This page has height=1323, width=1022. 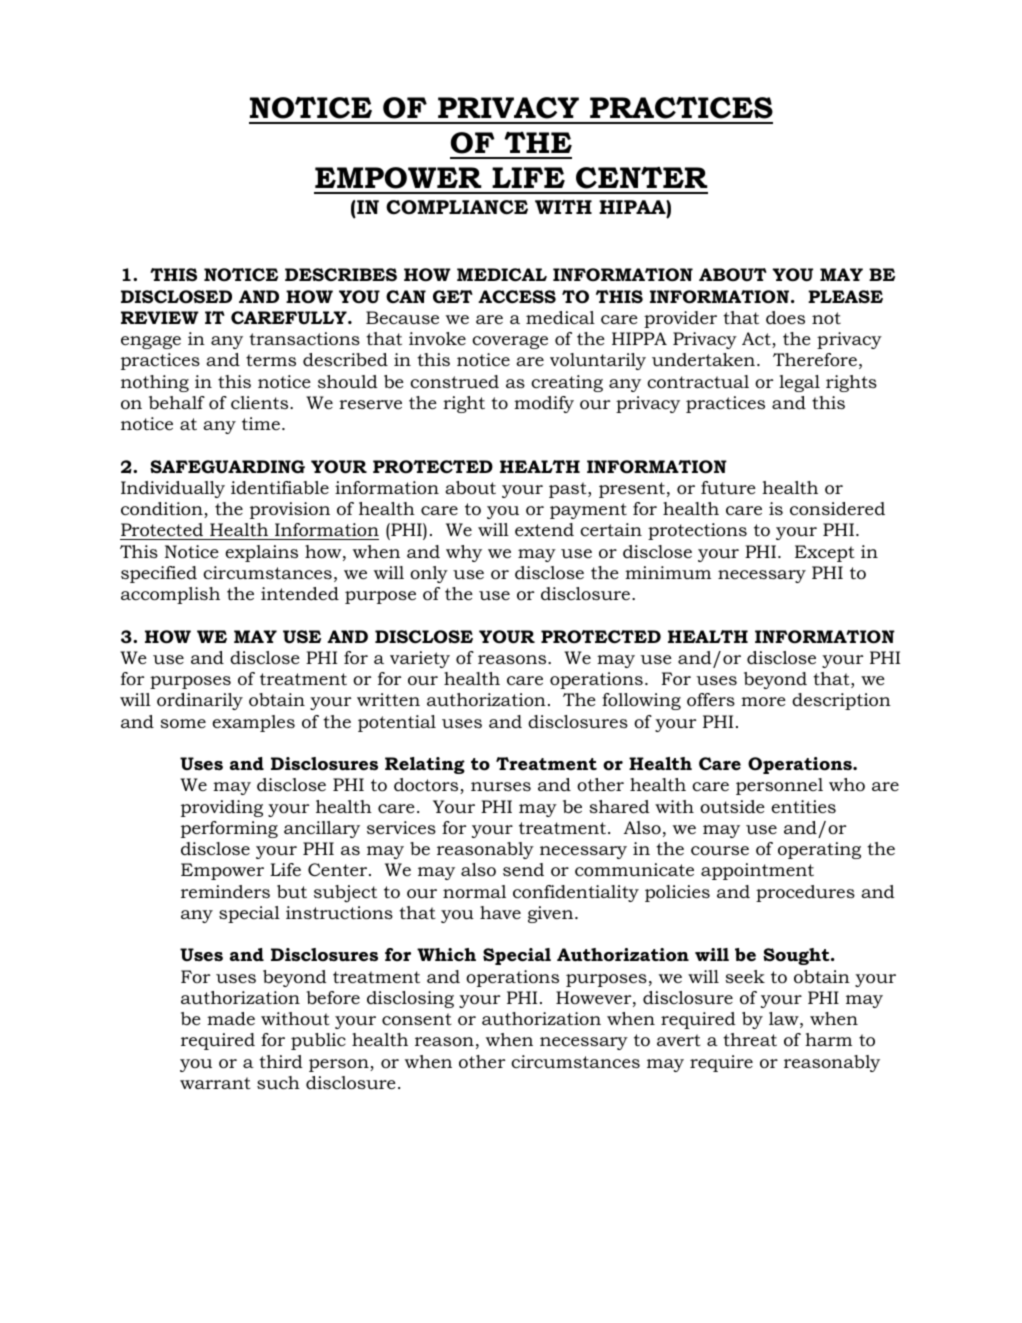 I want to click on more, so click(x=763, y=701).
